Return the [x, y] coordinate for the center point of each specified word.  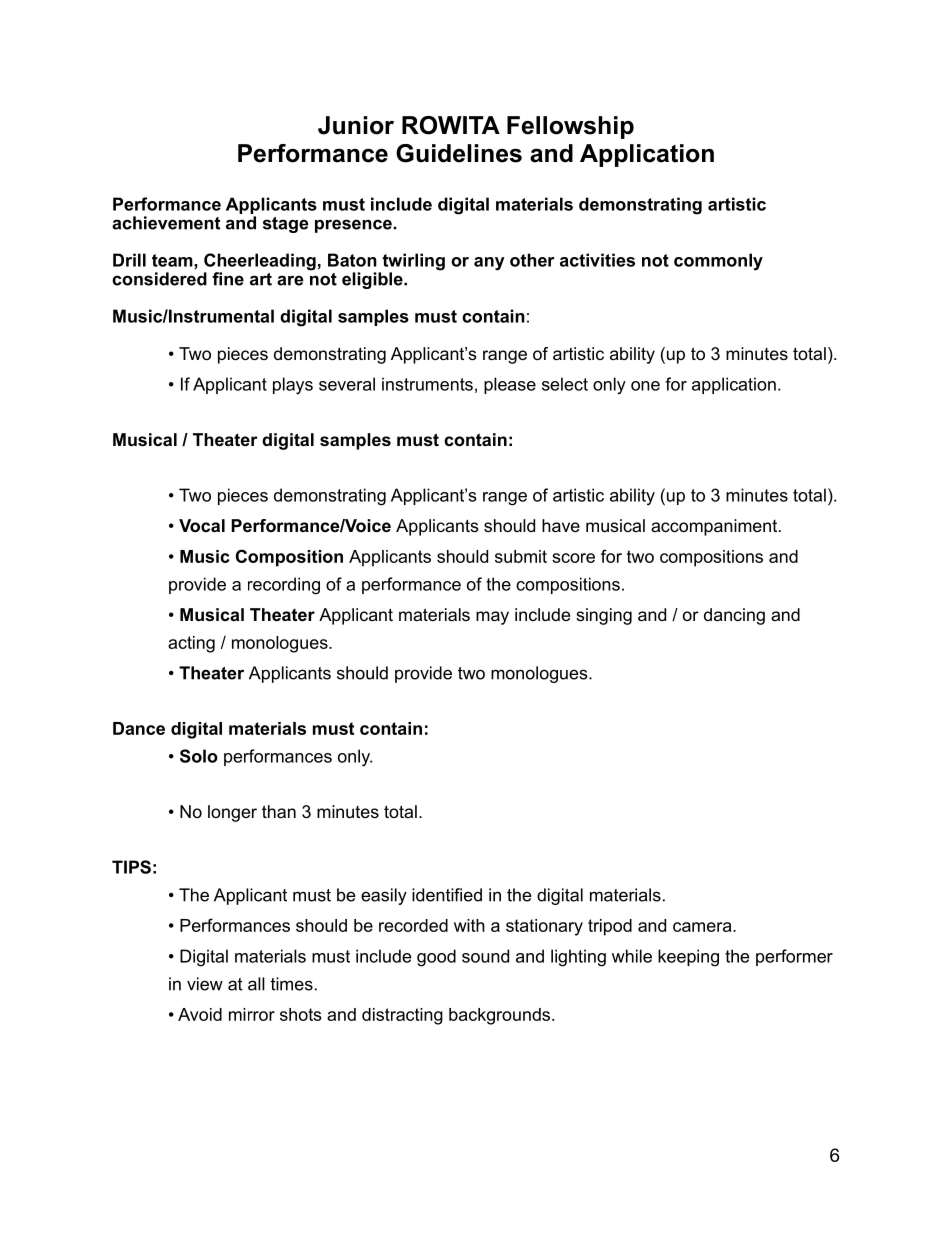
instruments [427, 384]
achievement [166, 223]
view [205, 984]
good [436, 958]
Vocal [202, 525]
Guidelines [459, 153]
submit [521, 556]
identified [447, 895]
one [645, 386]
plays [293, 386]
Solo [199, 756]
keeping [688, 958]
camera [703, 927]
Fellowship [570, 127]
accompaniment [715, 527]
